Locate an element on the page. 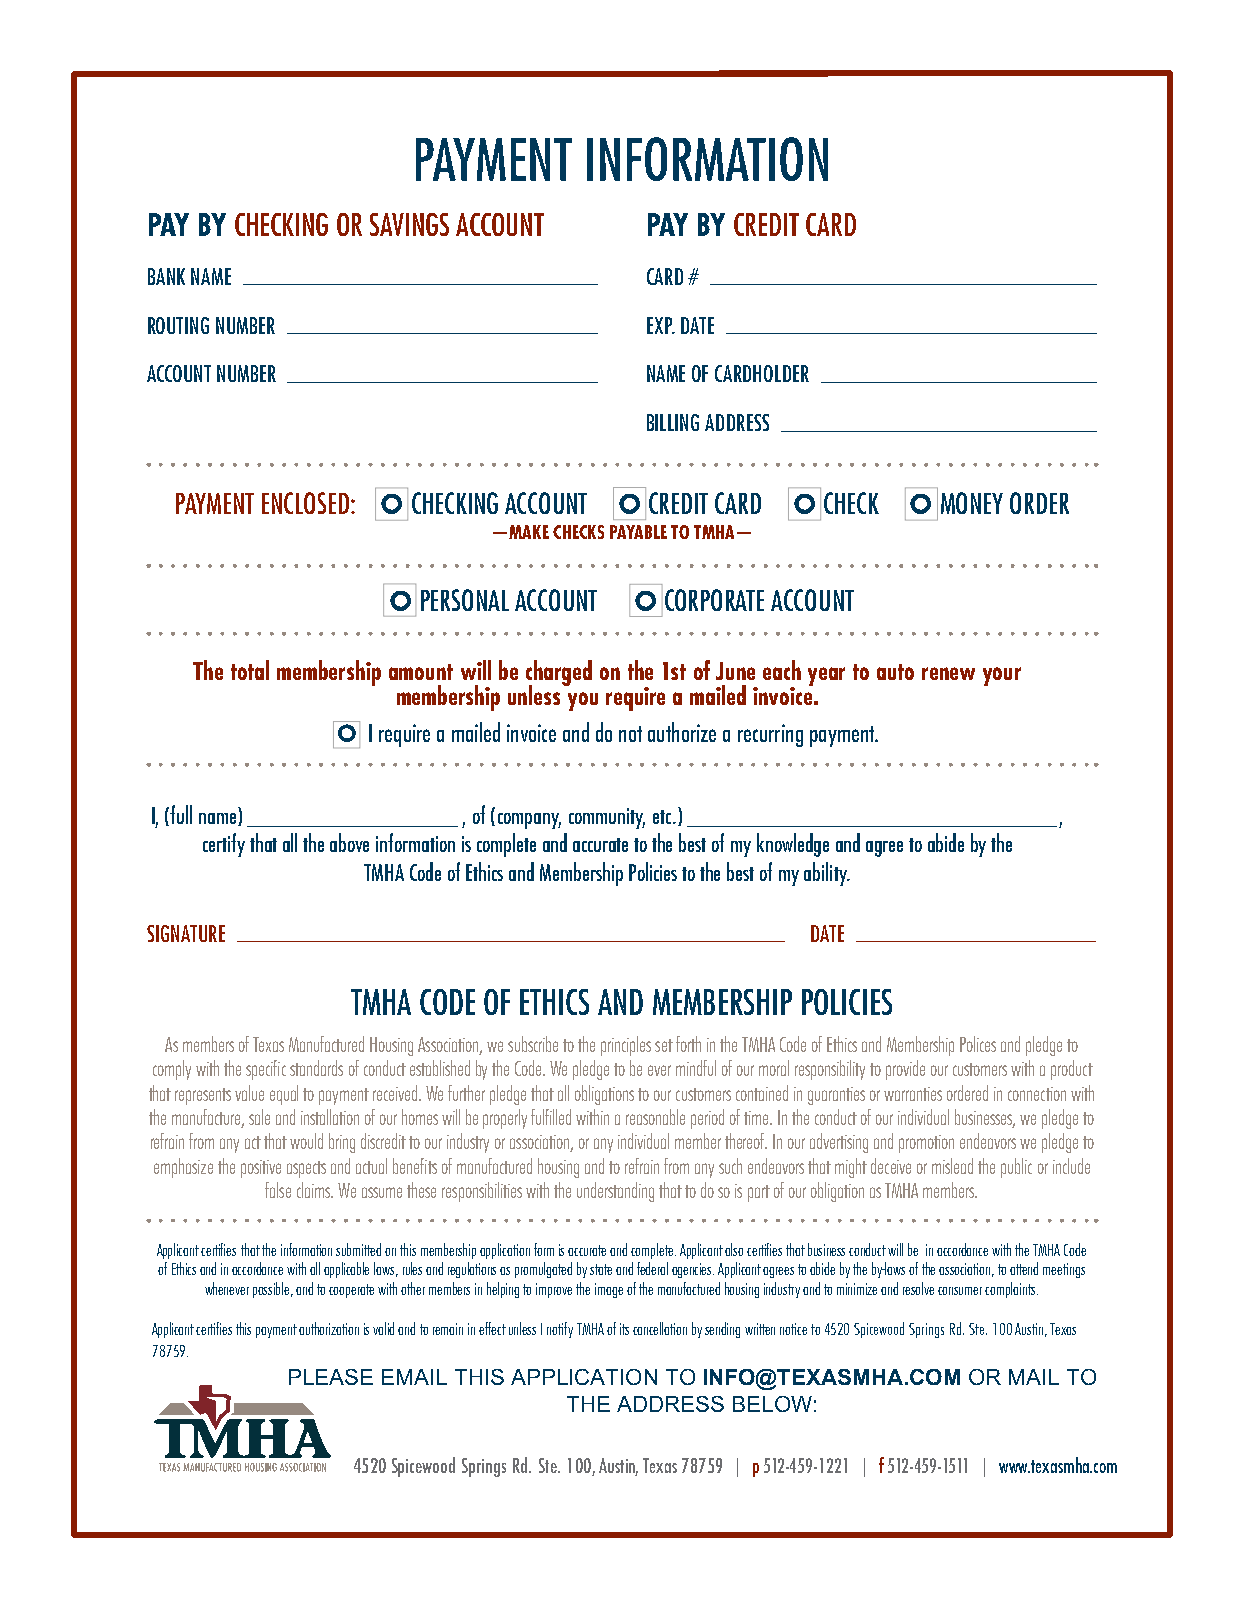 This page has height=1609, width=1244. ability is located at coordinates (827, 874).
